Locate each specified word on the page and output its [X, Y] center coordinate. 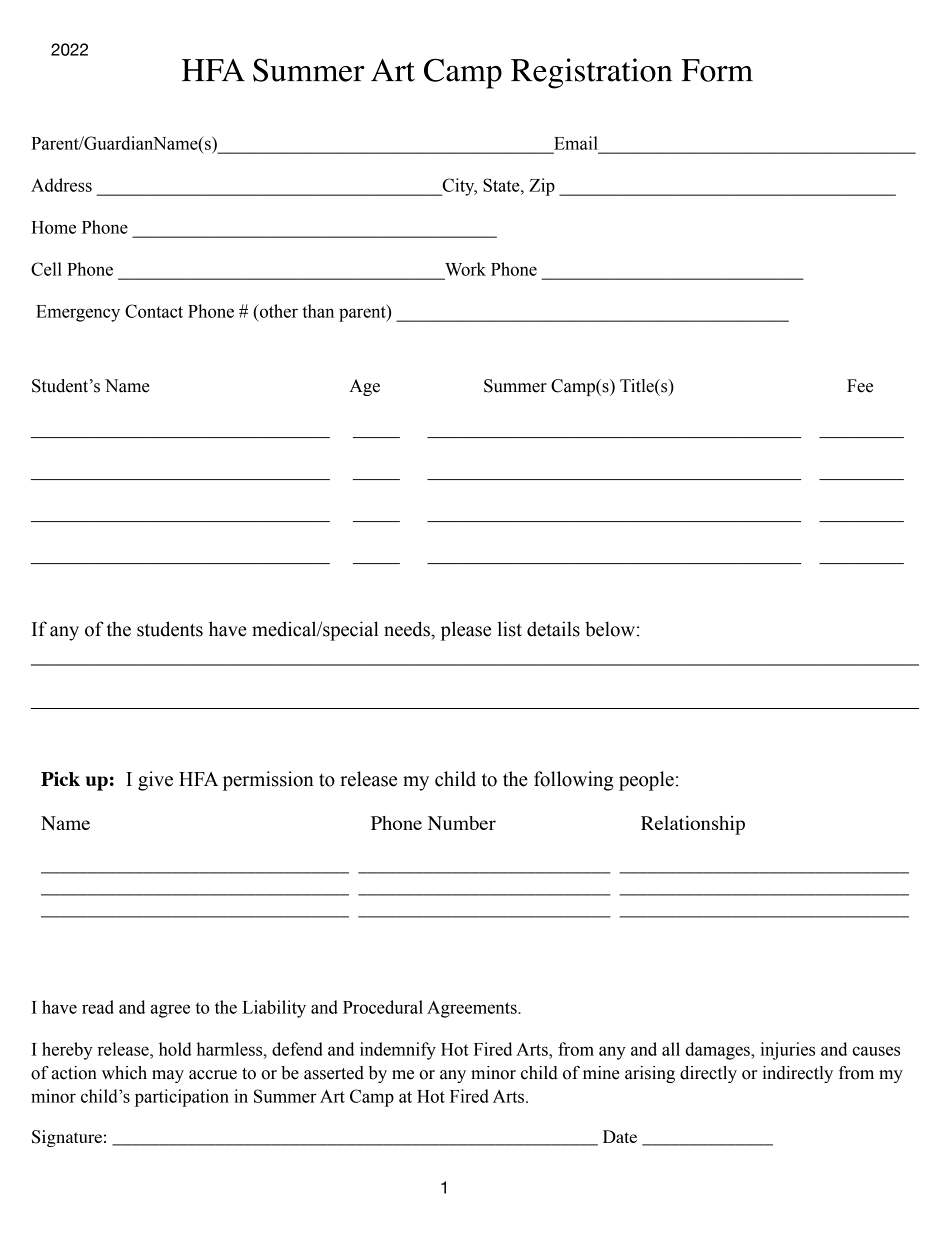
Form [717, 70]
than [318, 311]
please [466, 631]
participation [182, 1098]
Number [462, 823]
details [553, 629]
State [502, 185]
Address [61, 185]
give [155, 781]
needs [408, 629]
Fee [860, 386]
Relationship [693, 825]
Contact [154, 311]
